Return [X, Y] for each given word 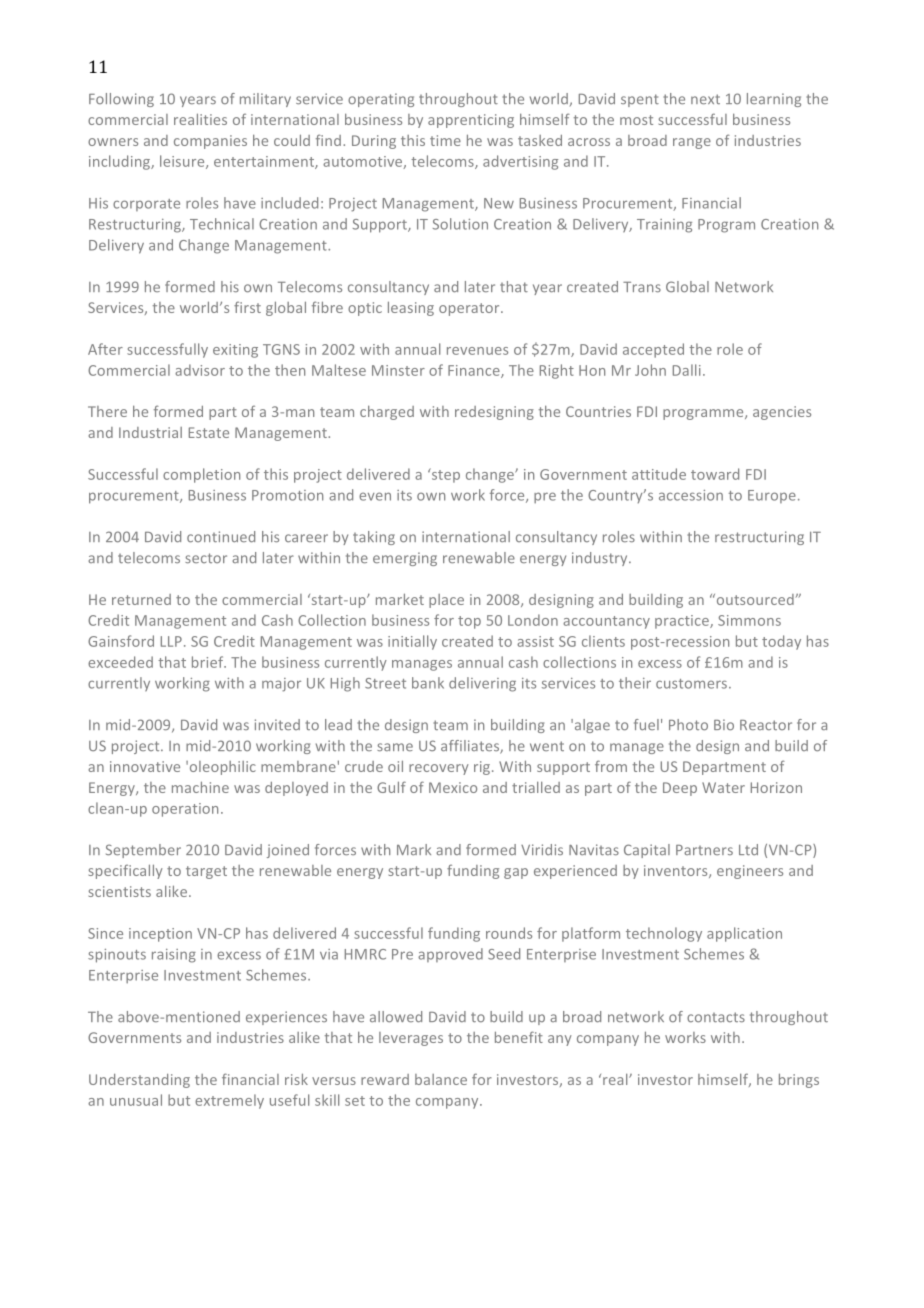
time [445, 140]
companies [210, 142]
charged [387, 413]
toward [715, 474]
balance [441, 1079]
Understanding [139, 1081]
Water [723, 787]
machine [200, 787]
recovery [439, 769]
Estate [209, 432]
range [692, 143]
